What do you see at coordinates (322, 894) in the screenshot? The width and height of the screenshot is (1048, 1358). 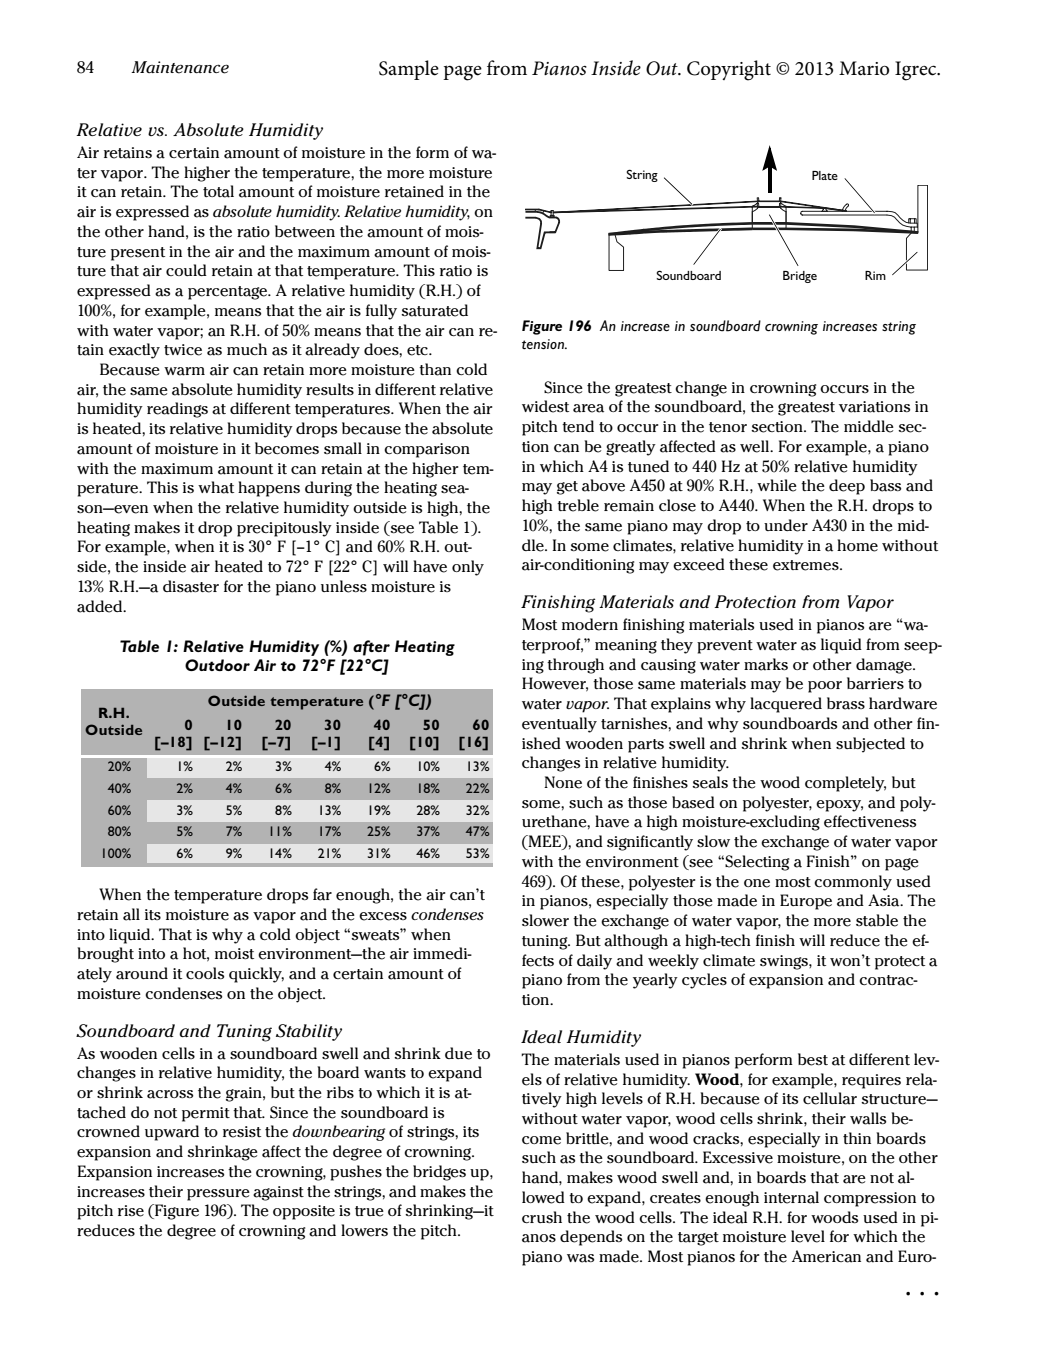 I see `far` at bounding box center [322, 894].
